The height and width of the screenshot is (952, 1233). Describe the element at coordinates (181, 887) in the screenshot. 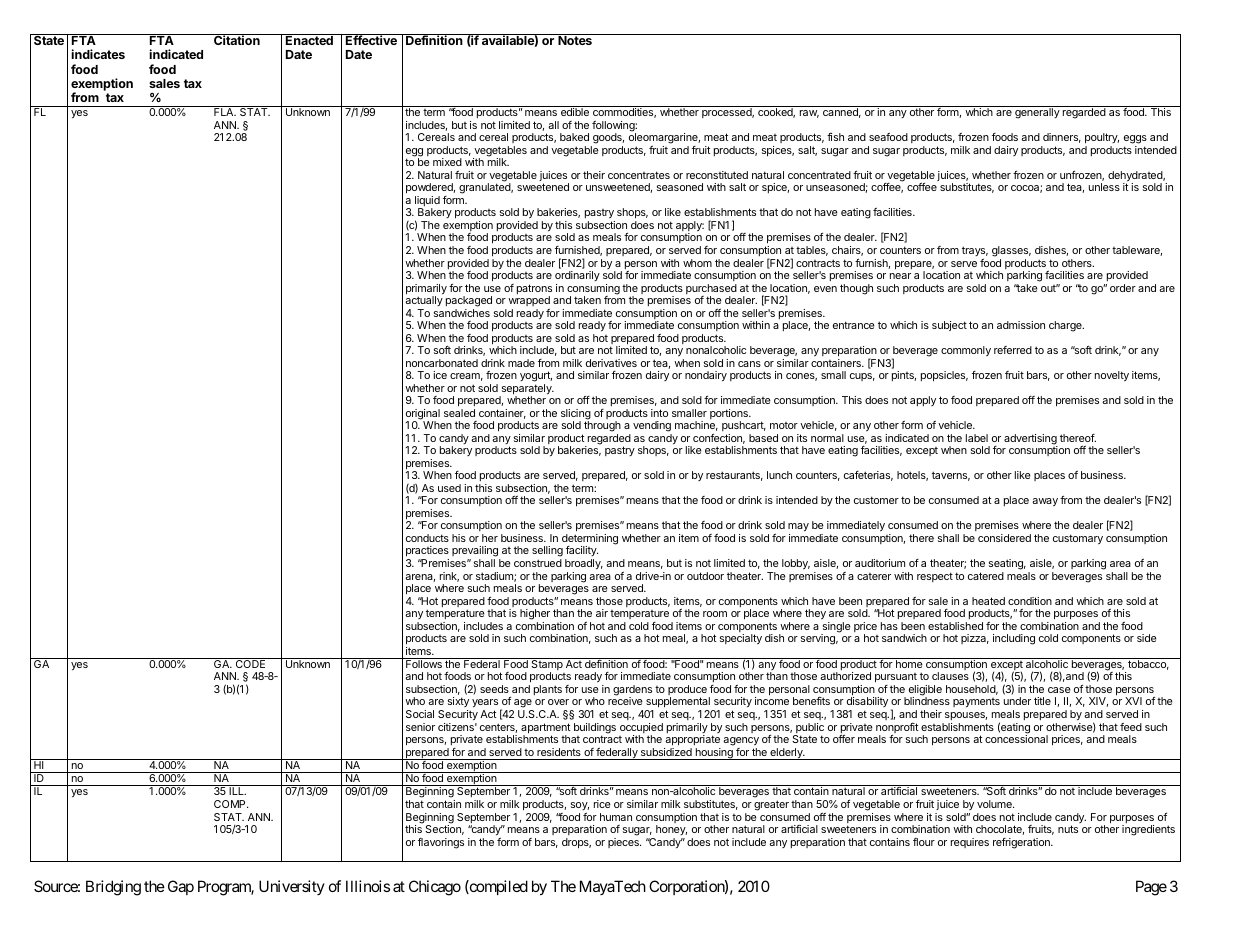

I see `Gap` at that location.
